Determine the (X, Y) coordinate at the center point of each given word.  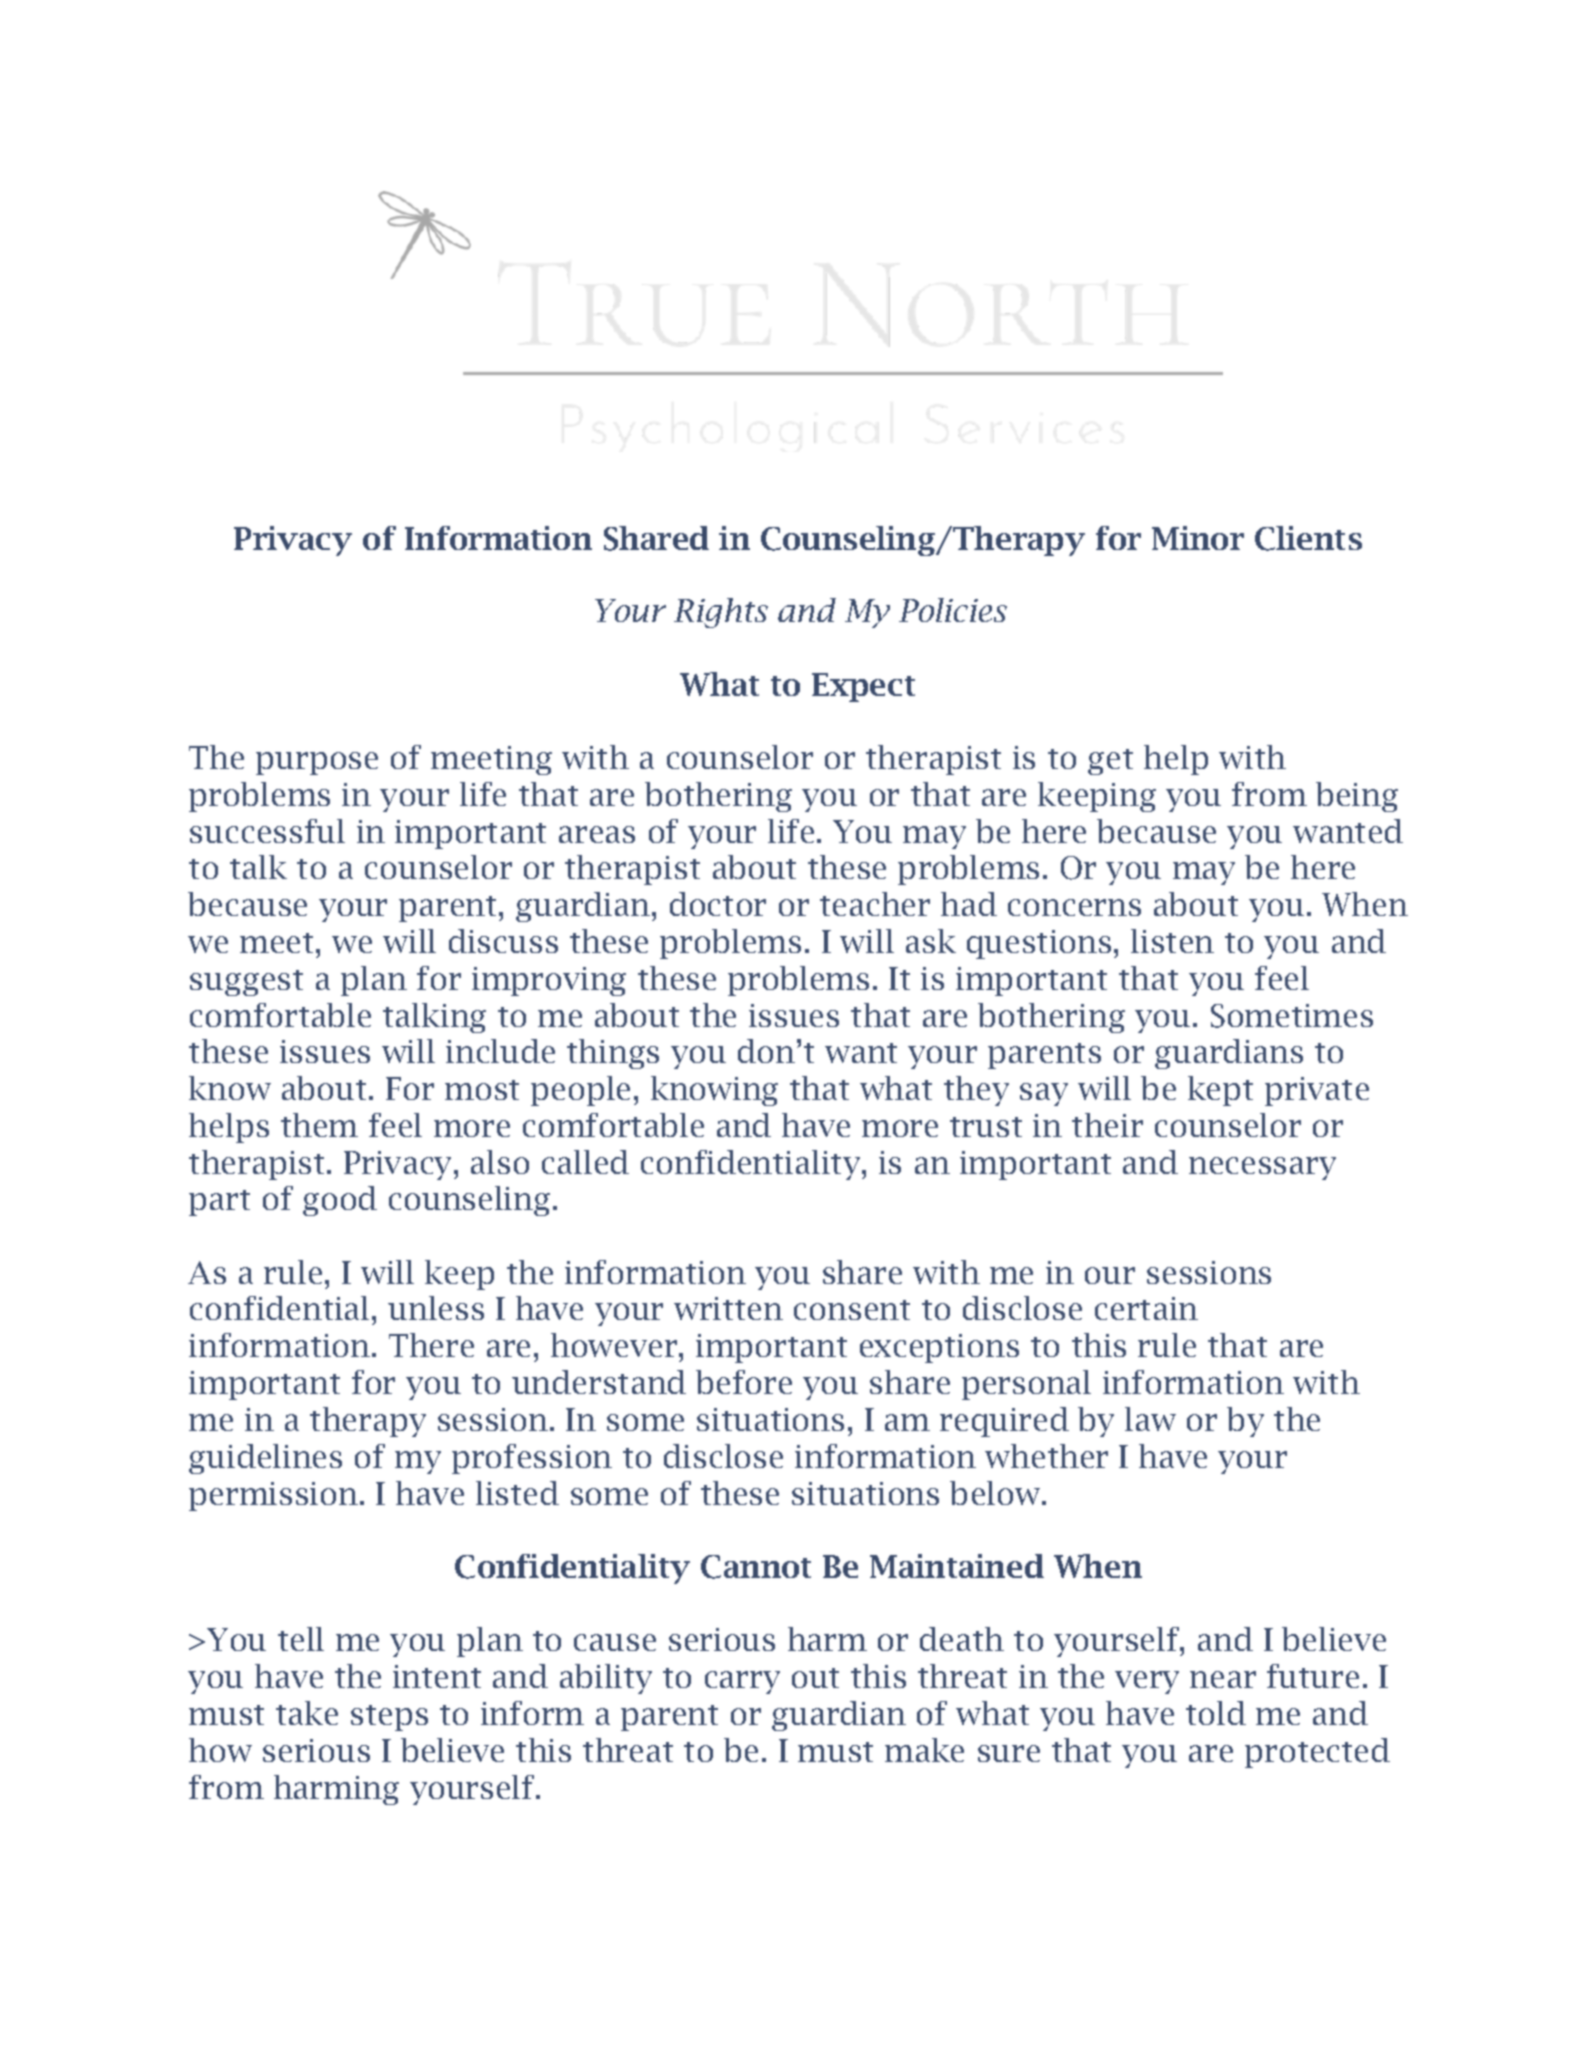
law (1150, 1419)
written (728, 1308)
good (340, 1201)
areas (597, 834)
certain (1146, 1308)
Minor (1198, 538)
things (613, 1054)
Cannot (756, 1567)
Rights (721, 613)
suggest (246, 983)
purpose (317, 763)
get (1110, 762)
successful (267, 831)
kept (1220, 1091)
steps (389, 1718)
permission (275, 1496)
